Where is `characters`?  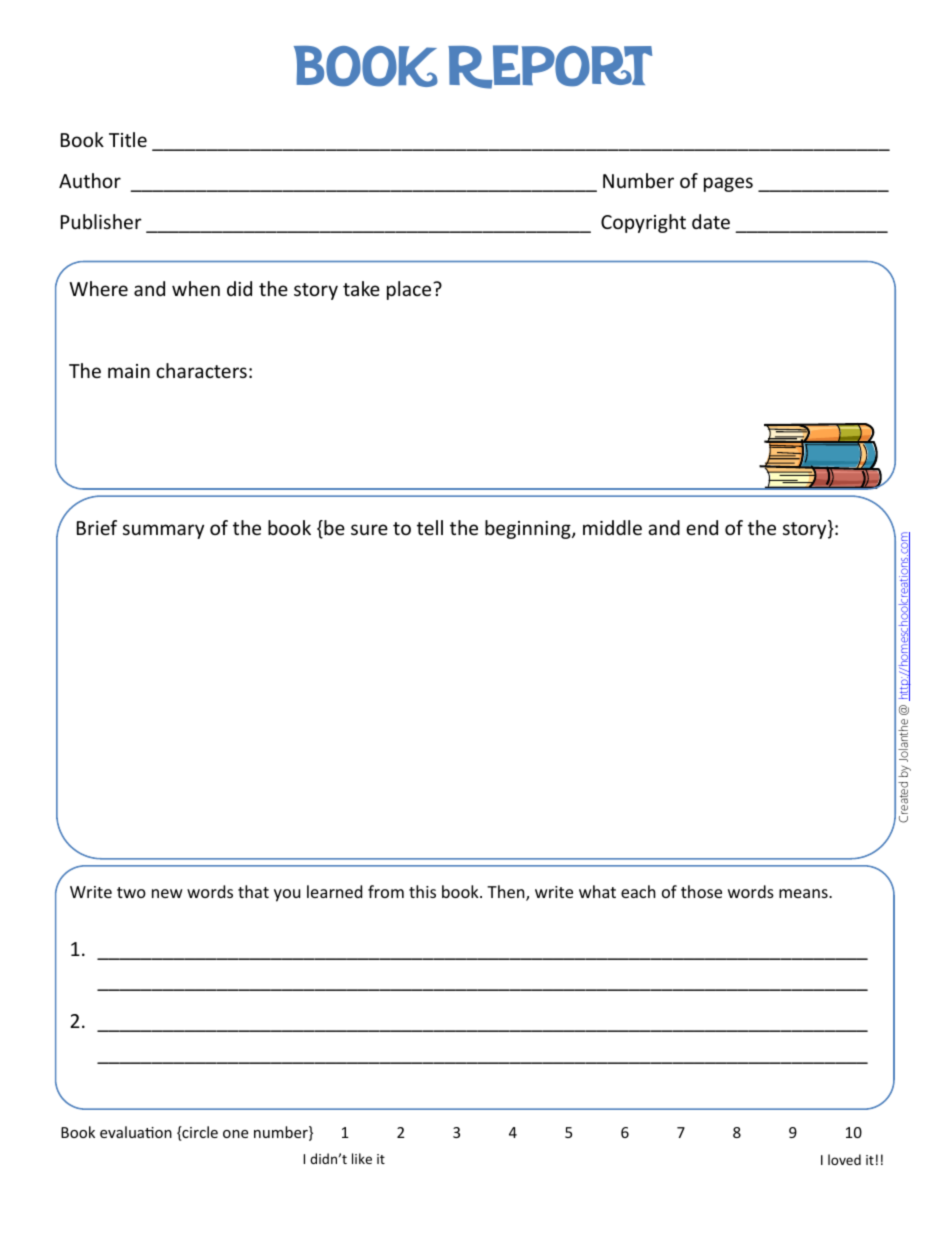
characters is located at coordinates (201, 370).
